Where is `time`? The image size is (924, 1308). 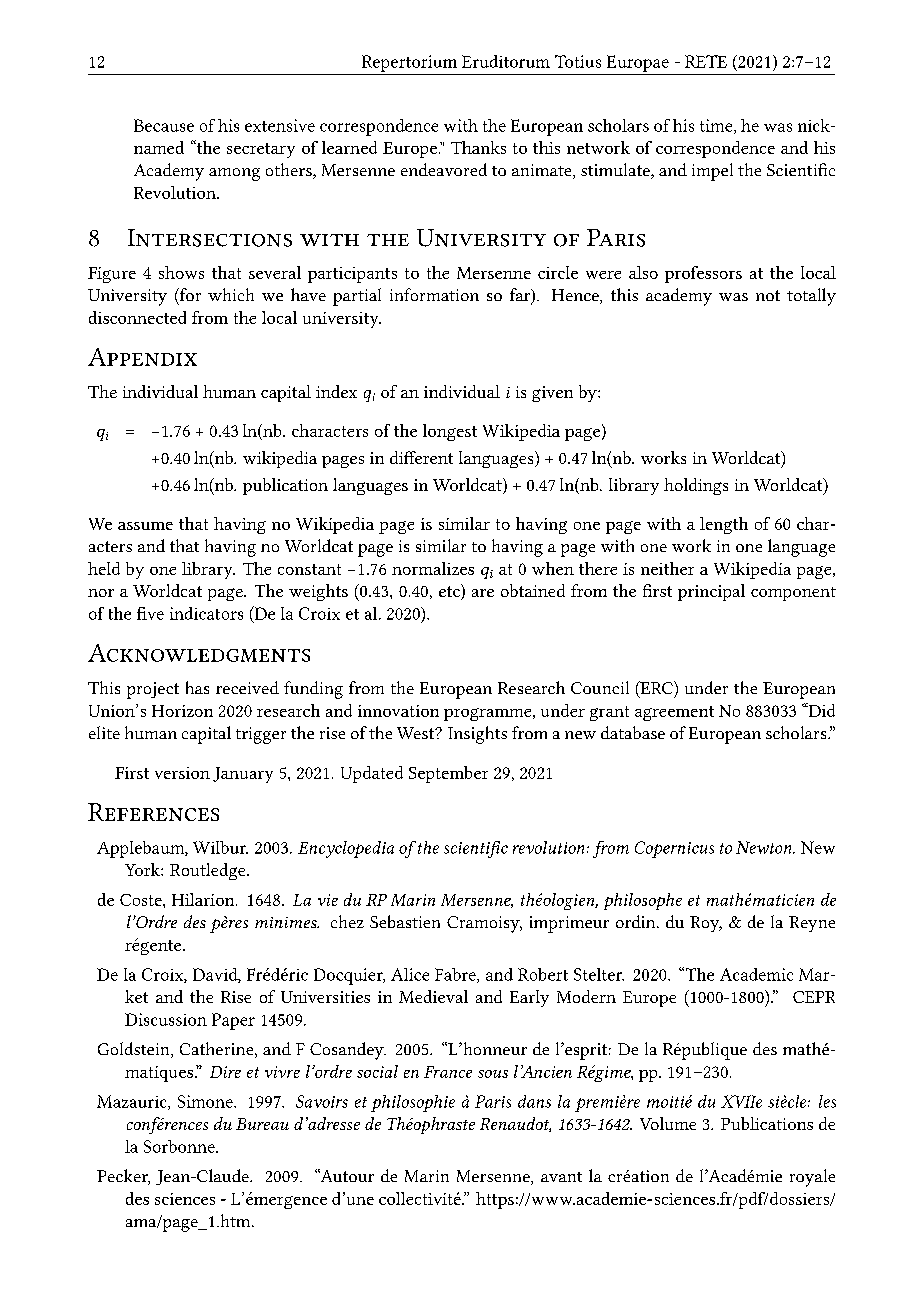
time is located at coordinates (717, 126).
